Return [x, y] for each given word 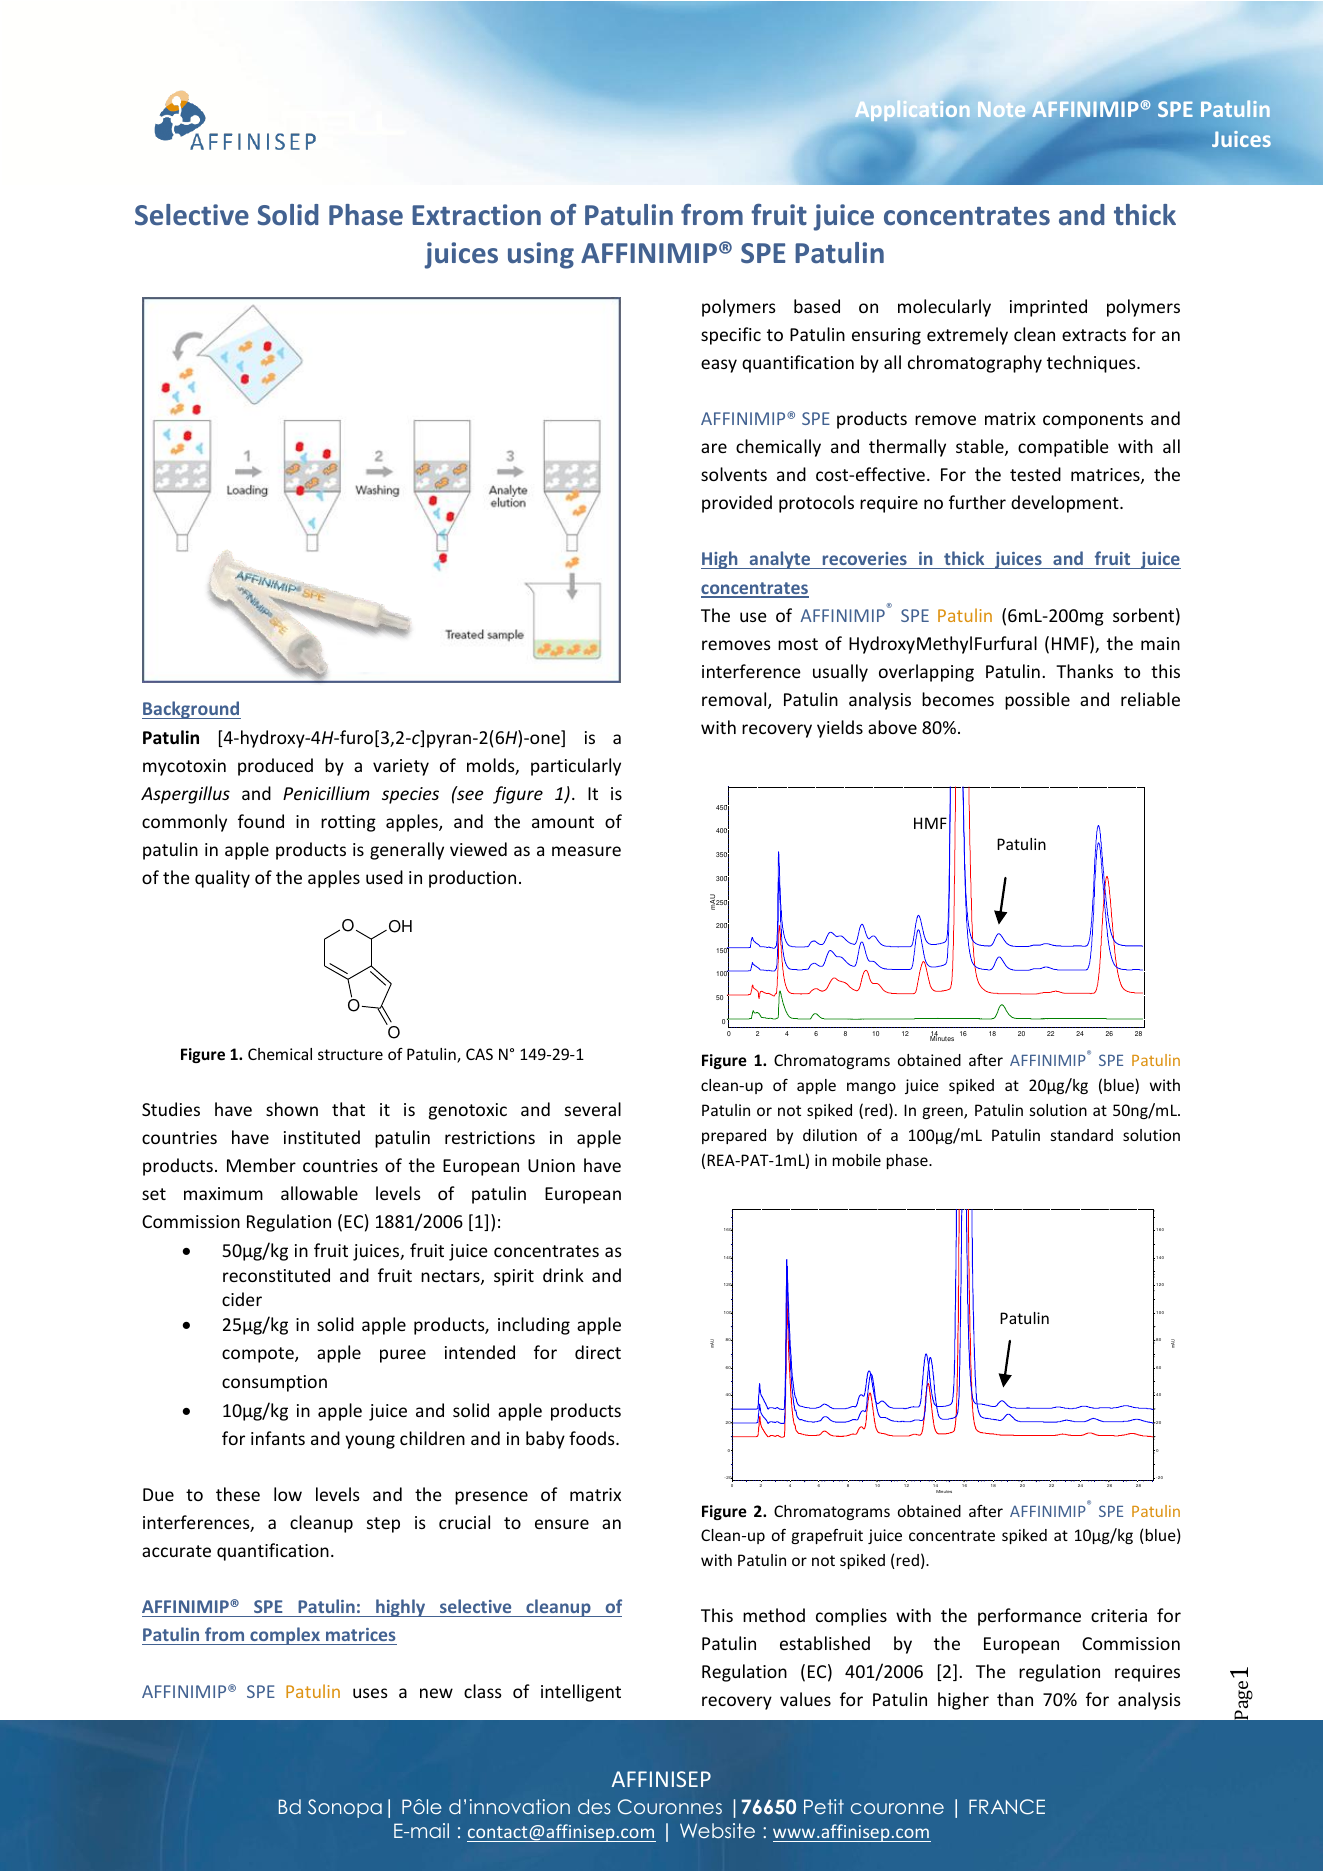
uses [370, 1693]
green [944, 1113]
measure [586, 851]
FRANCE [1007, 1807]
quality [222, 879]
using [541, 255]
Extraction [476, 215]
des [594, 1806]
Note [1001, 109]
